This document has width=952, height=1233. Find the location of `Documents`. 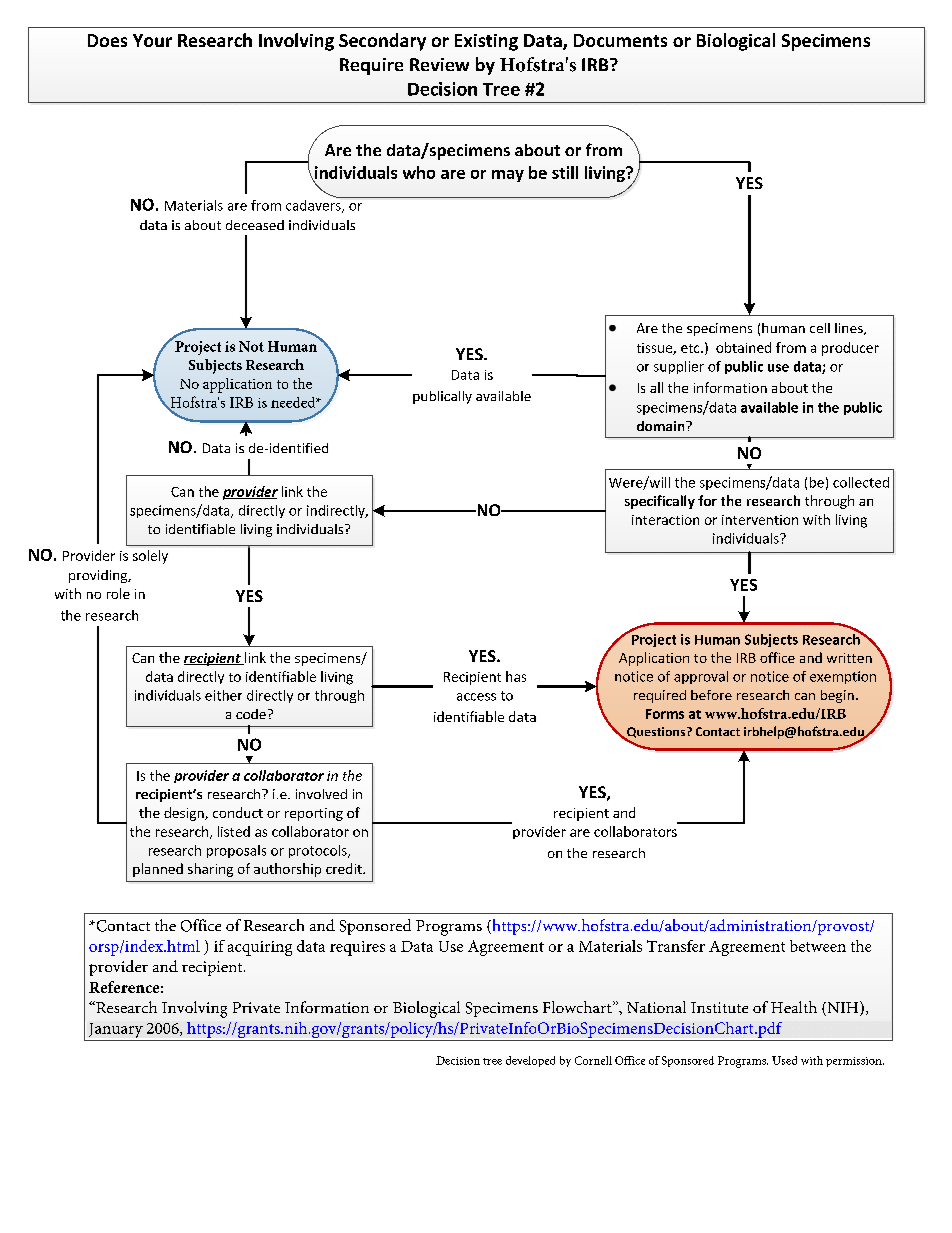

Documents is located at coordinates (620, 40).
